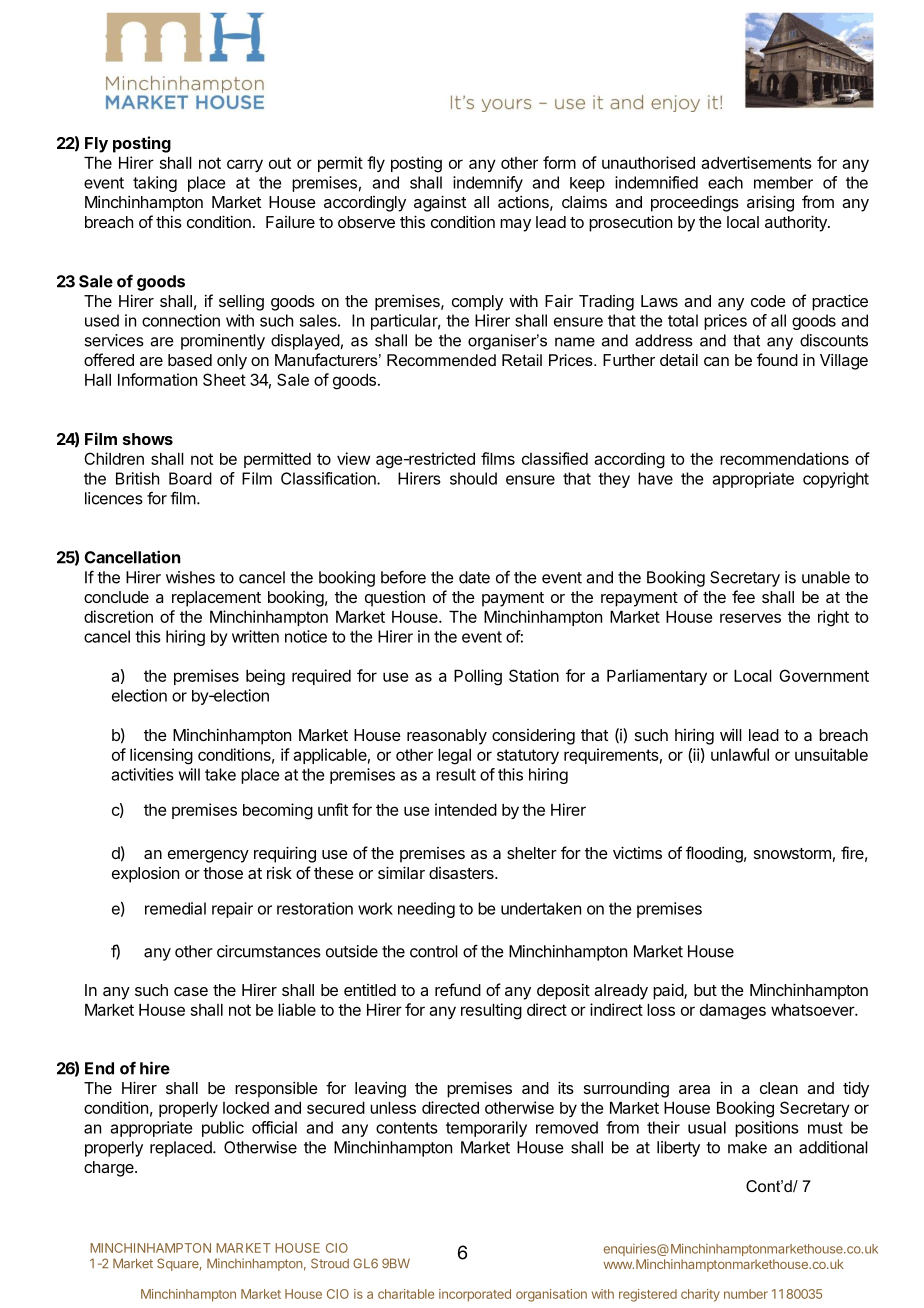  Describe the element at coordinates (330, 1263) in the image. I see `Stroud` at that location.
